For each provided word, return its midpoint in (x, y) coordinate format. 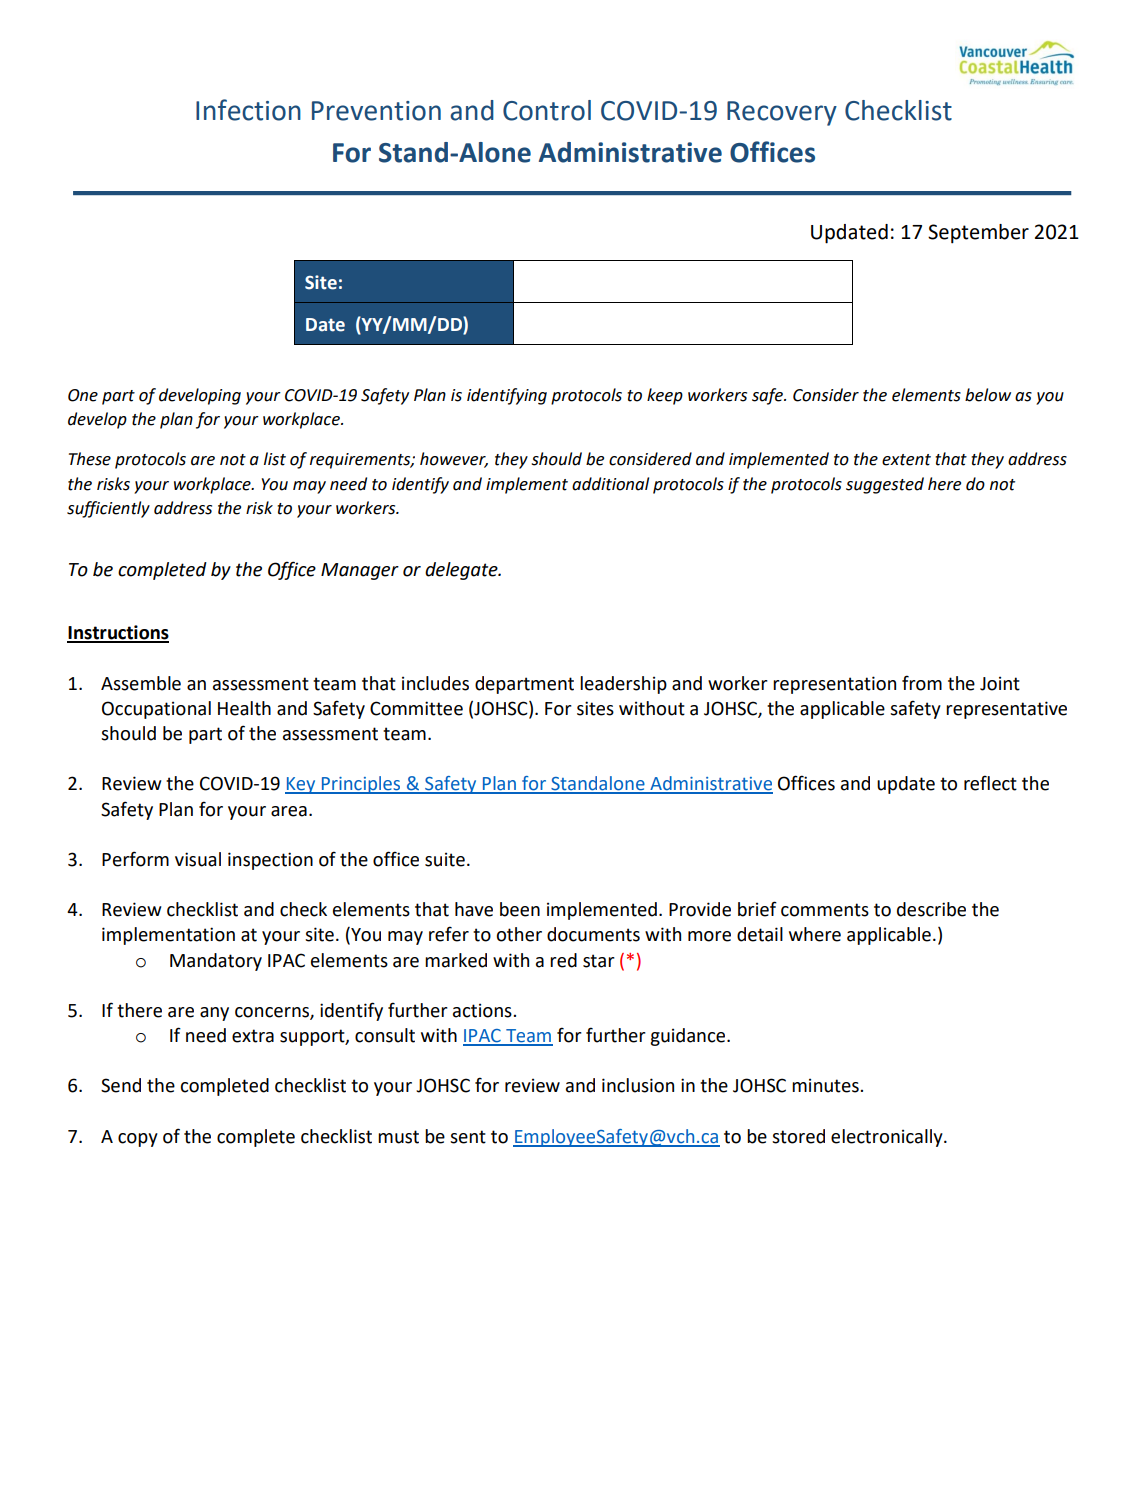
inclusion (638, 1085)
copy (138, 1140)
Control (547, 110)
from (922, 683)
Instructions (118, 633)
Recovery (782, 113)
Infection (248, 110)
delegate (462, 571)
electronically (888, 1138)
